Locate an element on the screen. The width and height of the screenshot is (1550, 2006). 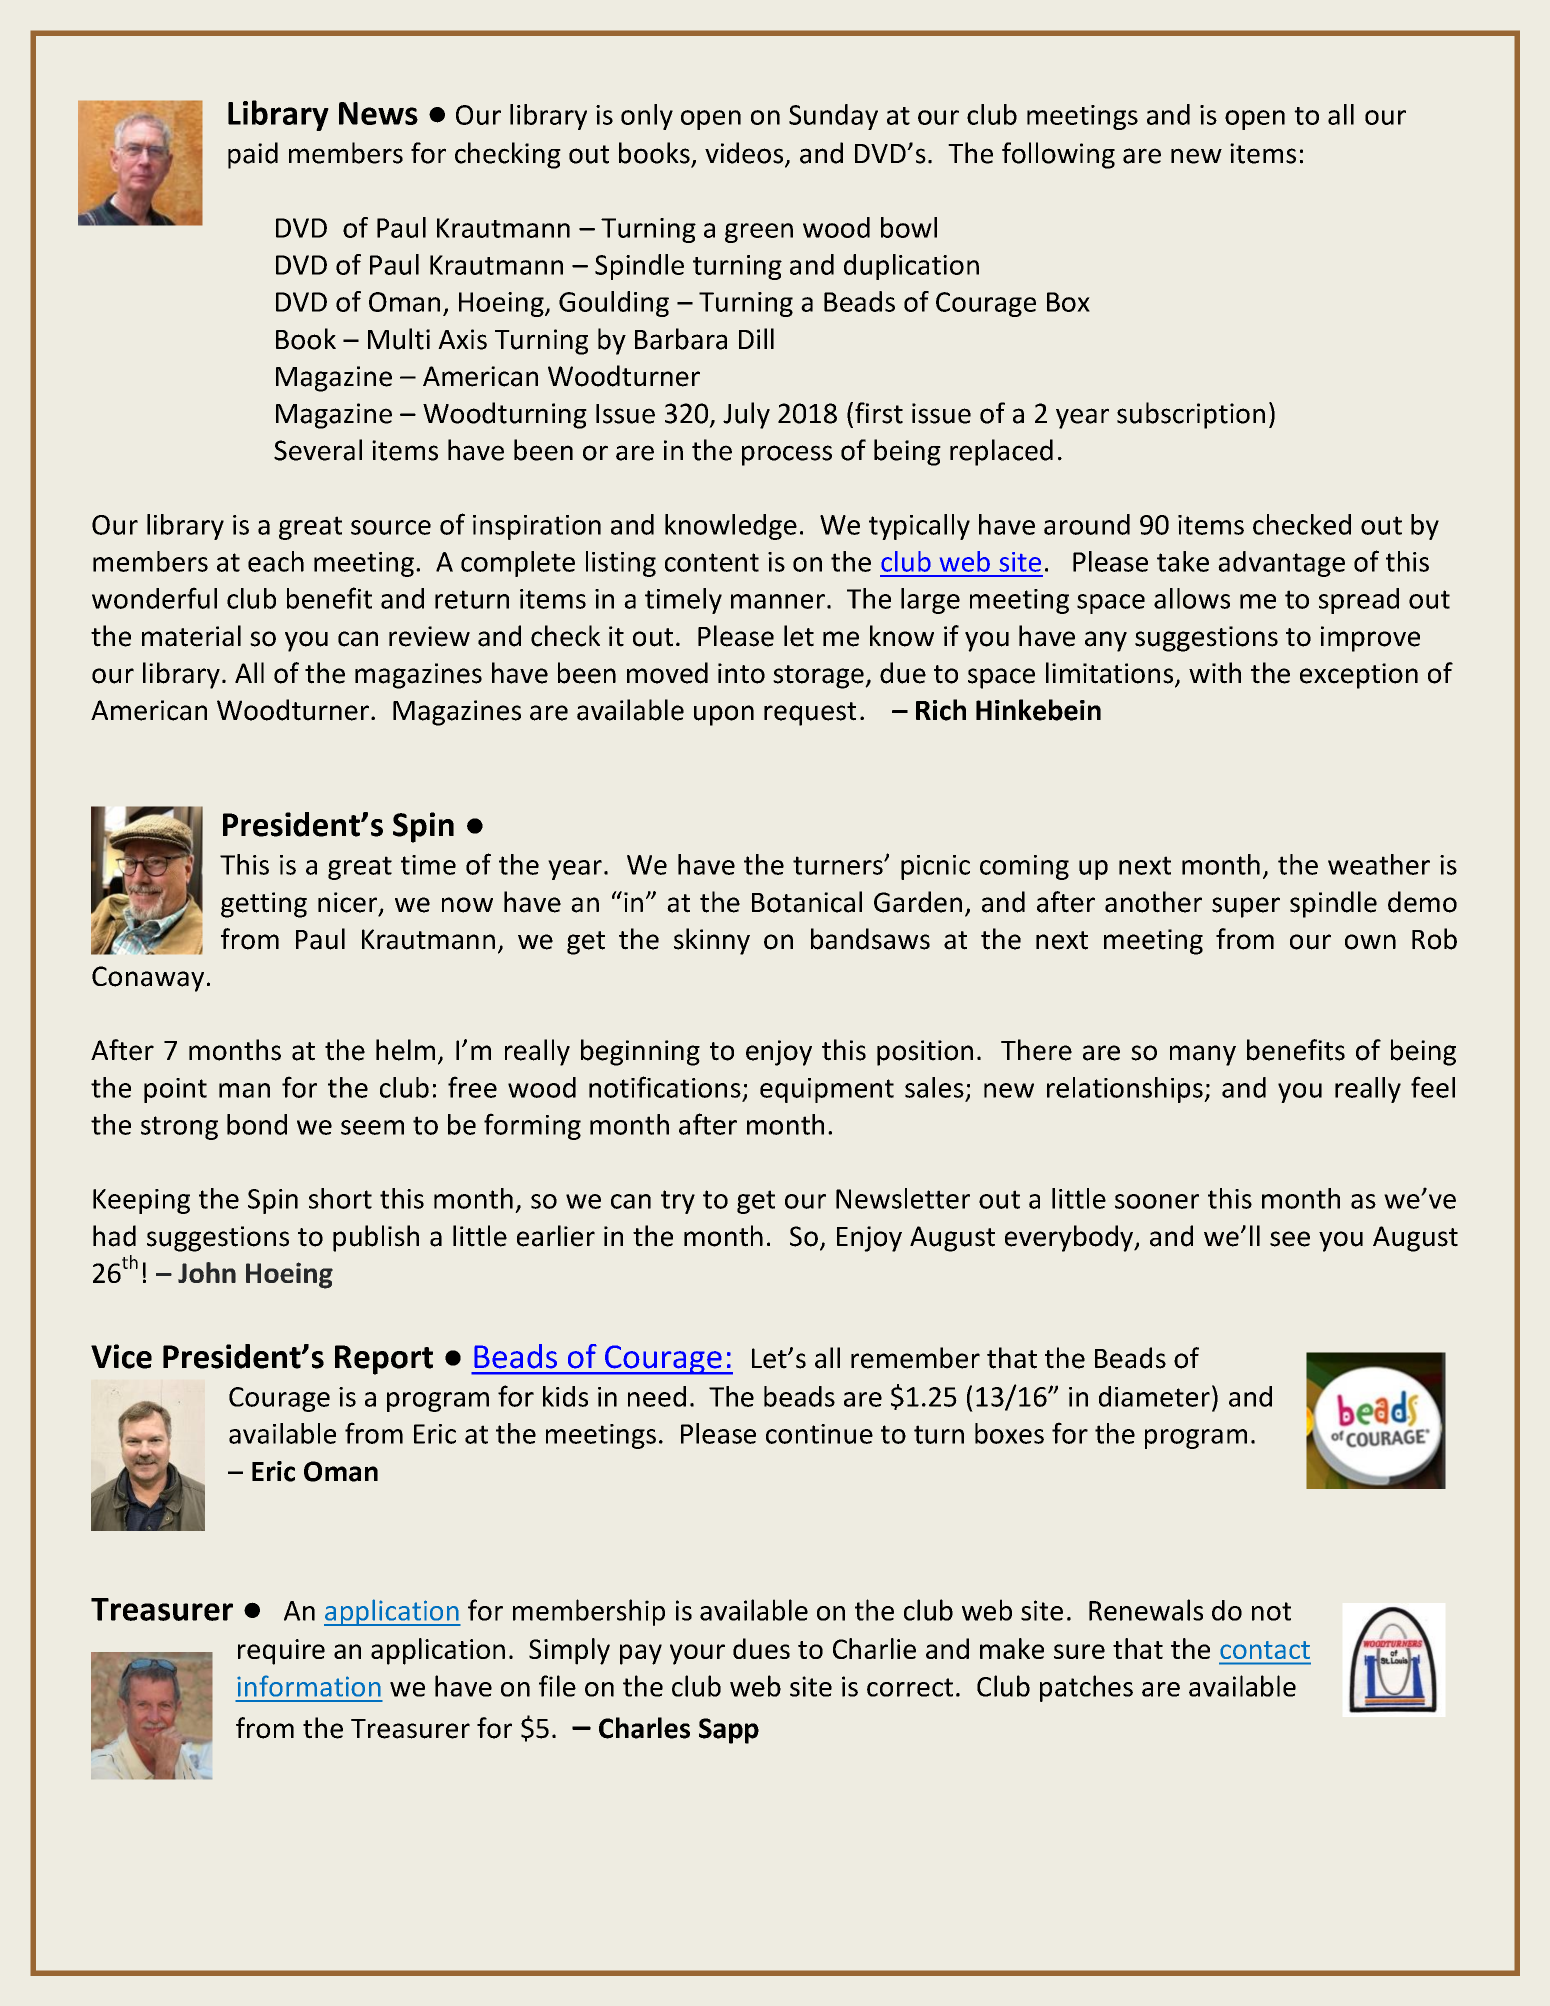
try is located at coordinates (678, 1202).
